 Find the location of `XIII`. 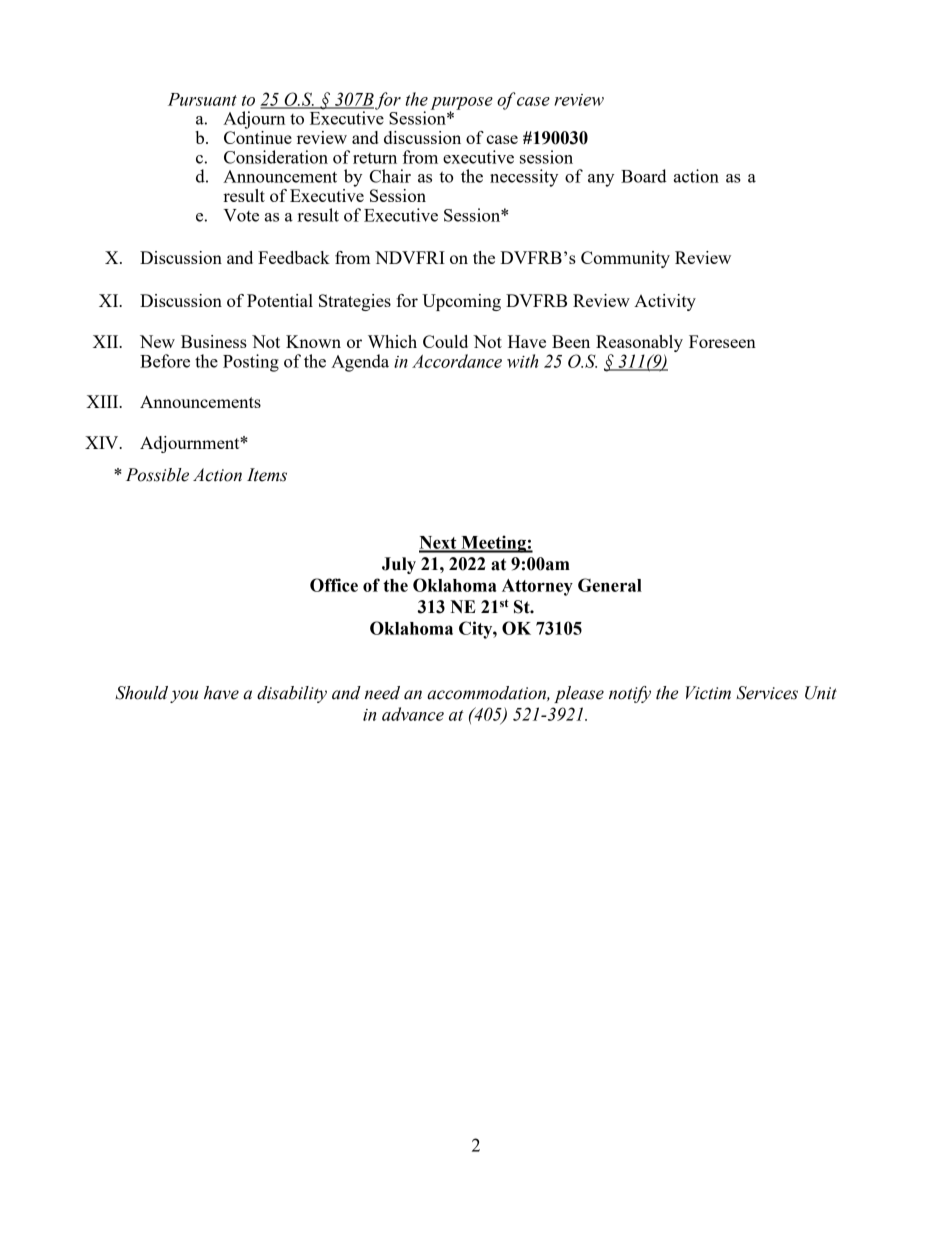

XIII is located at coordinates (103, 401).
